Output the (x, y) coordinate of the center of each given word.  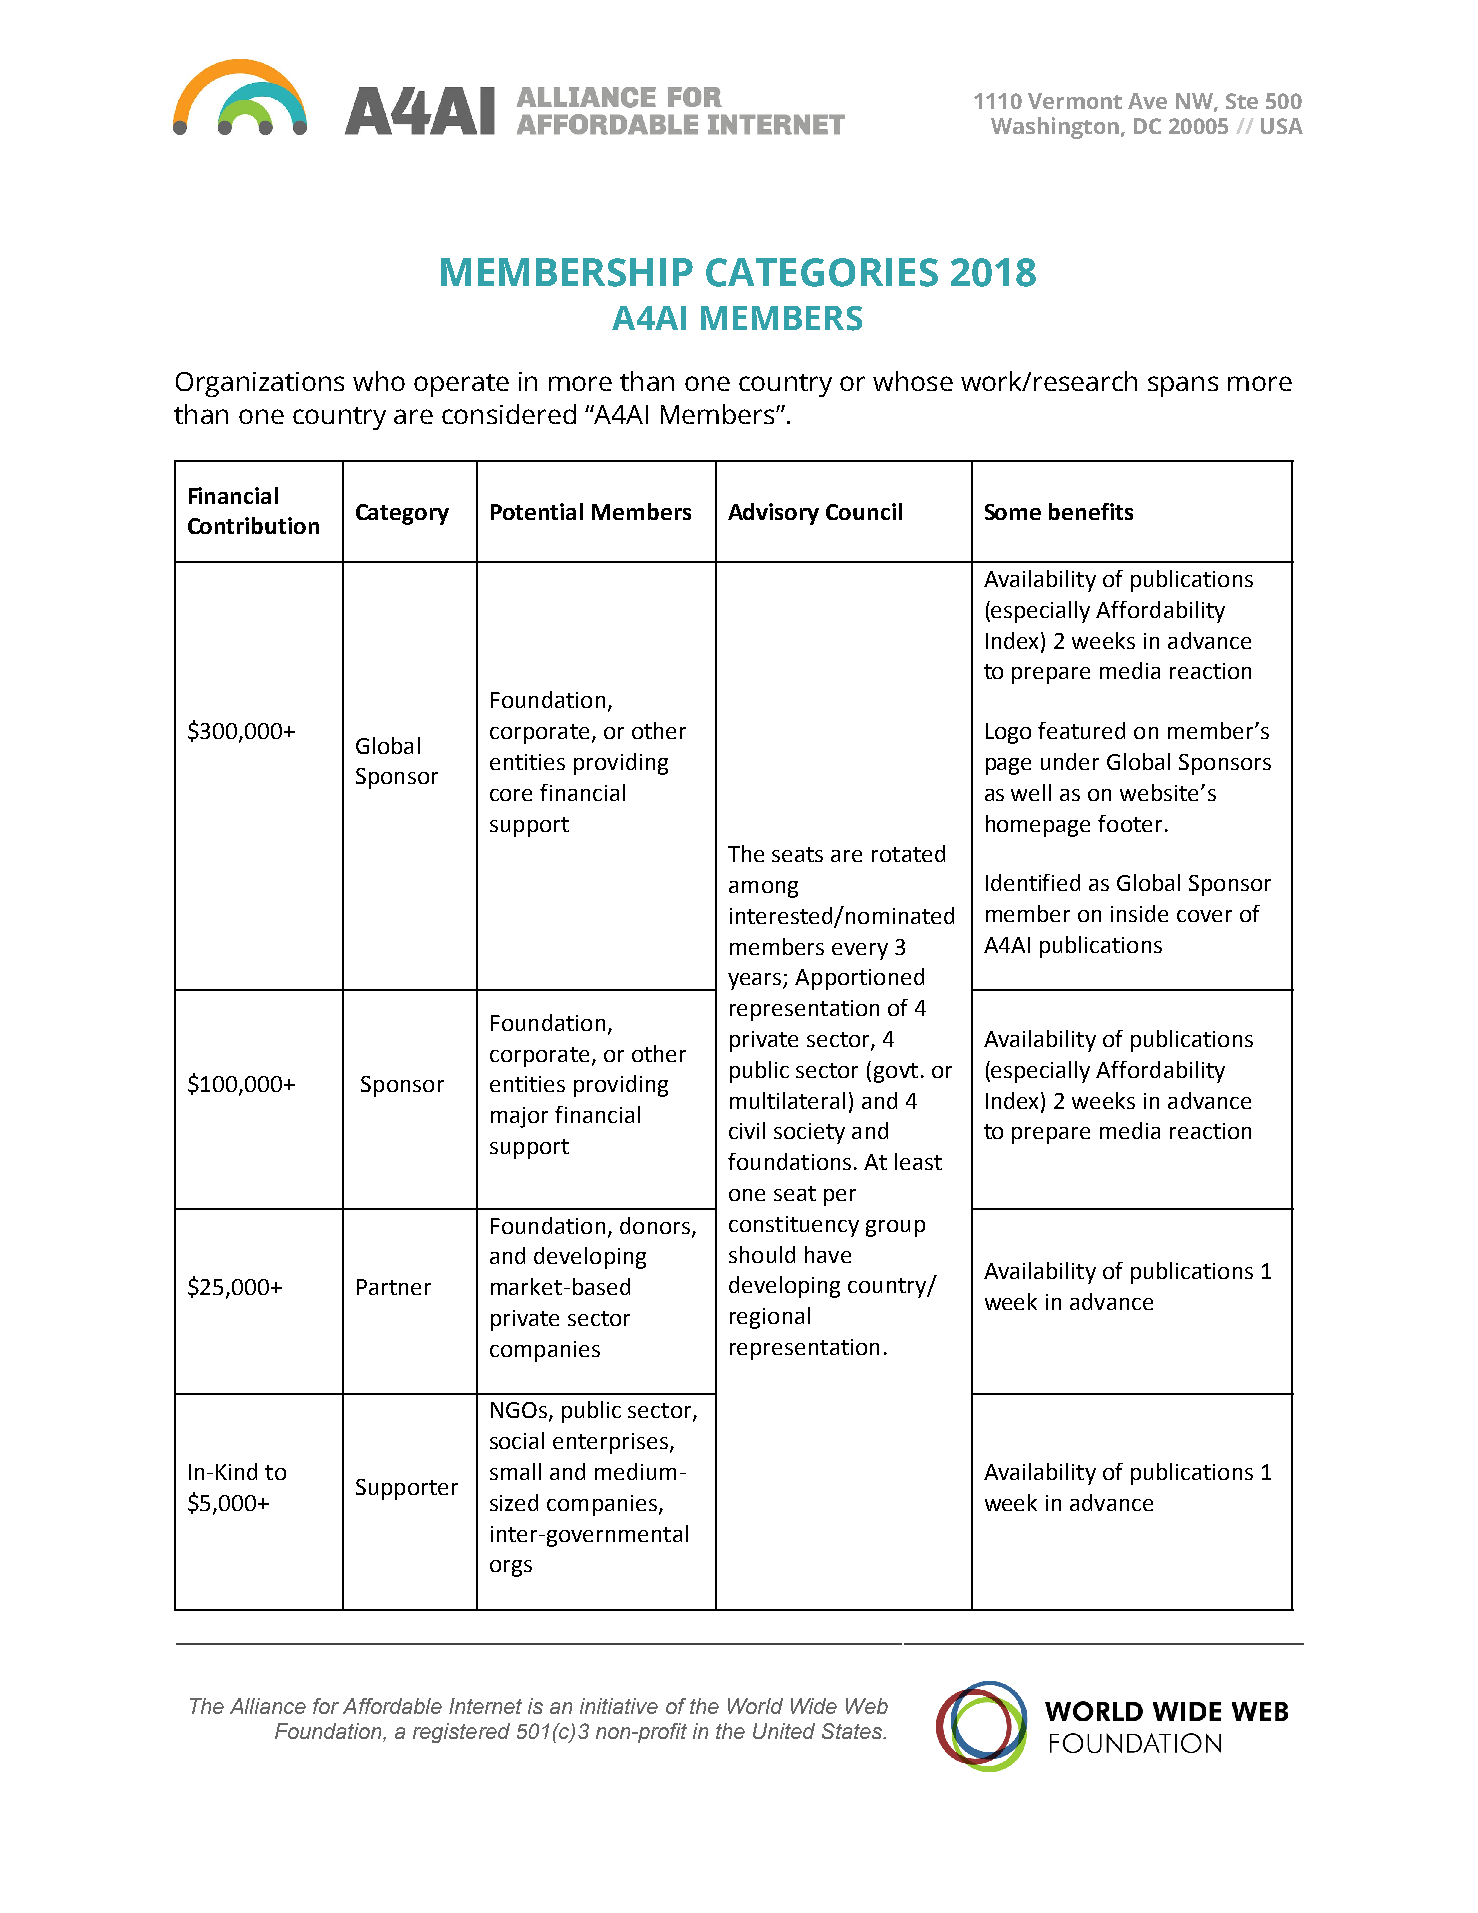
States (853, 1731)
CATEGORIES (822, 272)
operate (461, 385)
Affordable (392, 1706)
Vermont (1075, 101)
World (755, 1706)
